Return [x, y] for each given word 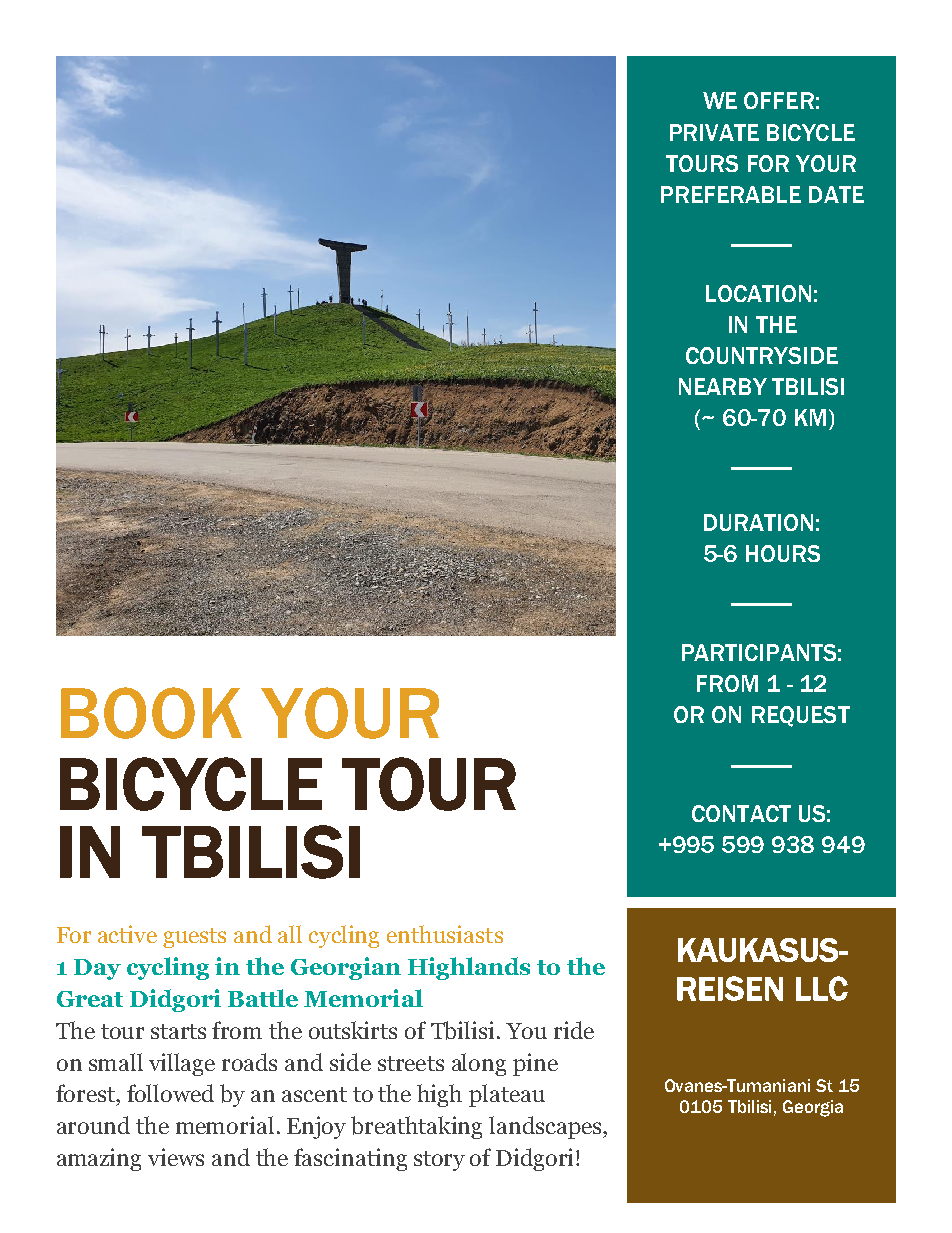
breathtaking [416, 1127]
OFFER [779, 100]
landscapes [546, 1127]
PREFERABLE [731, 194]
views [176, 1157]
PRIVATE [714, 132]
